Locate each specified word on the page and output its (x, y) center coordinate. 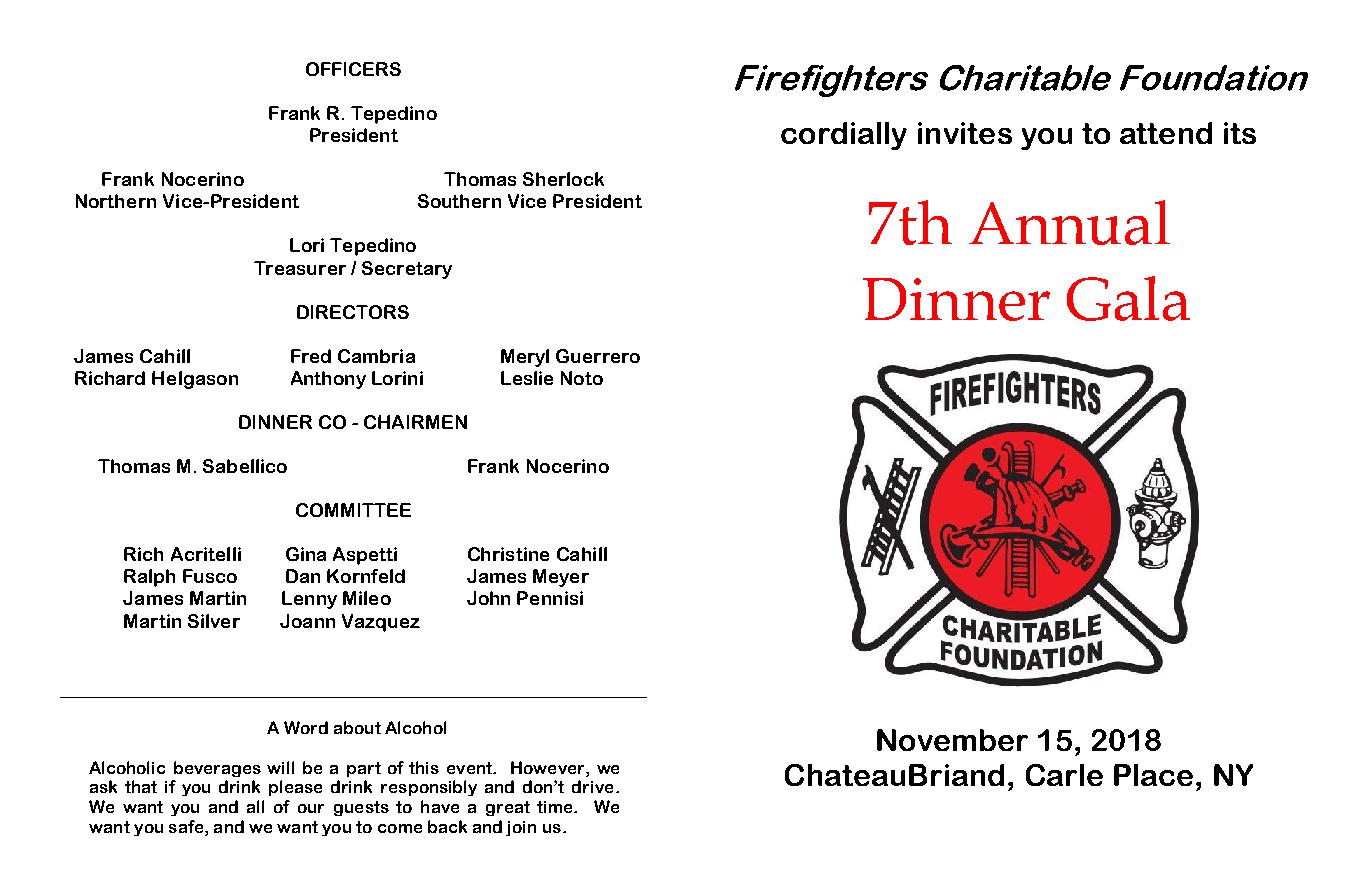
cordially (844, 136)
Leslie (527, 378)
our (311, 808)
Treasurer (300, 268)
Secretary (407, 270)
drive (592, 786)
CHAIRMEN (415, 422)
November (952, 740)
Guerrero (598, 356)
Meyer (561, 578)
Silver (214, 621)
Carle (1064, 775)
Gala (1128, 298)
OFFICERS (353, 69)
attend (1166, 133)
